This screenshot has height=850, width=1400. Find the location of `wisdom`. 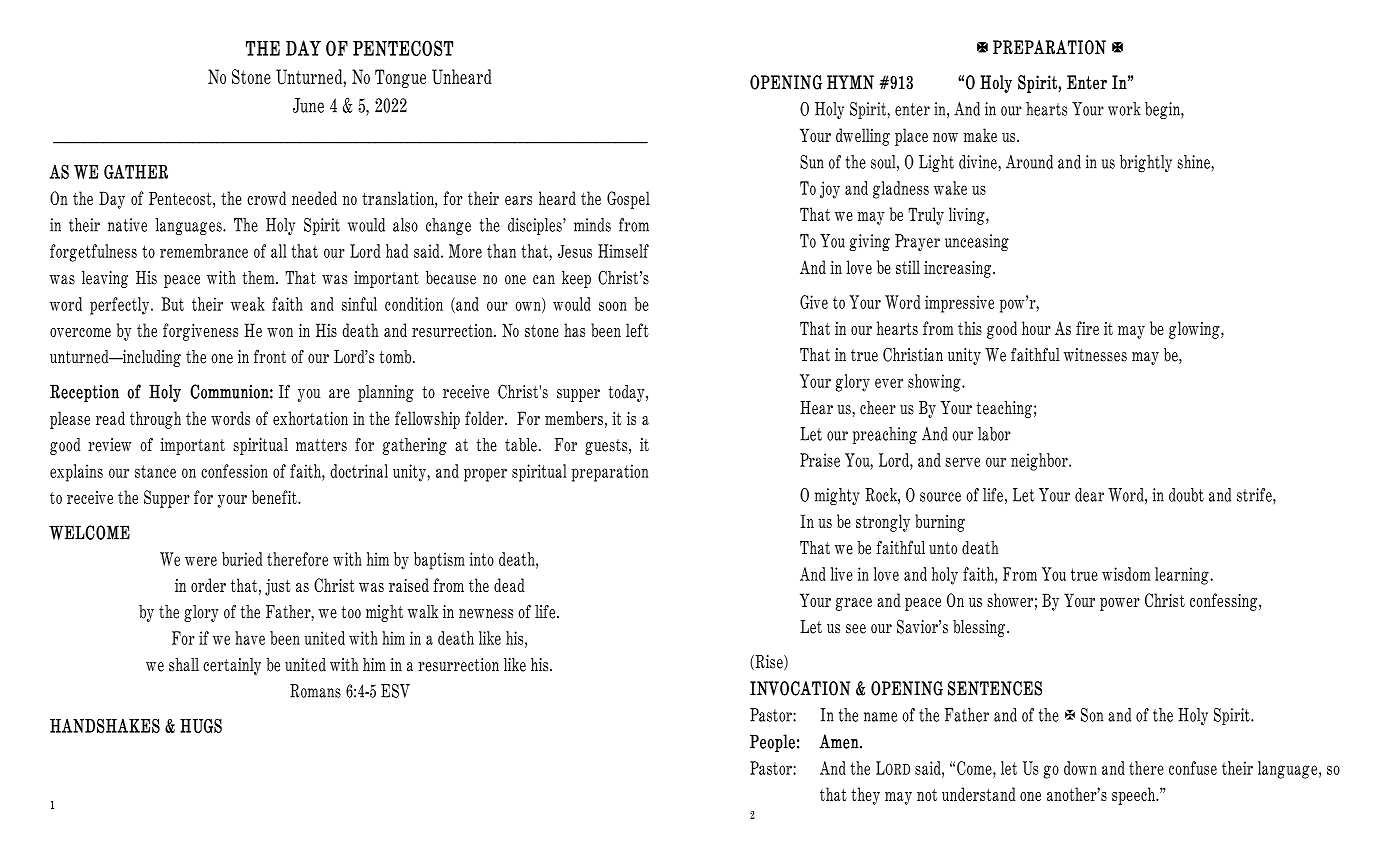

wisdom is located at coordinates (1126, 574).
